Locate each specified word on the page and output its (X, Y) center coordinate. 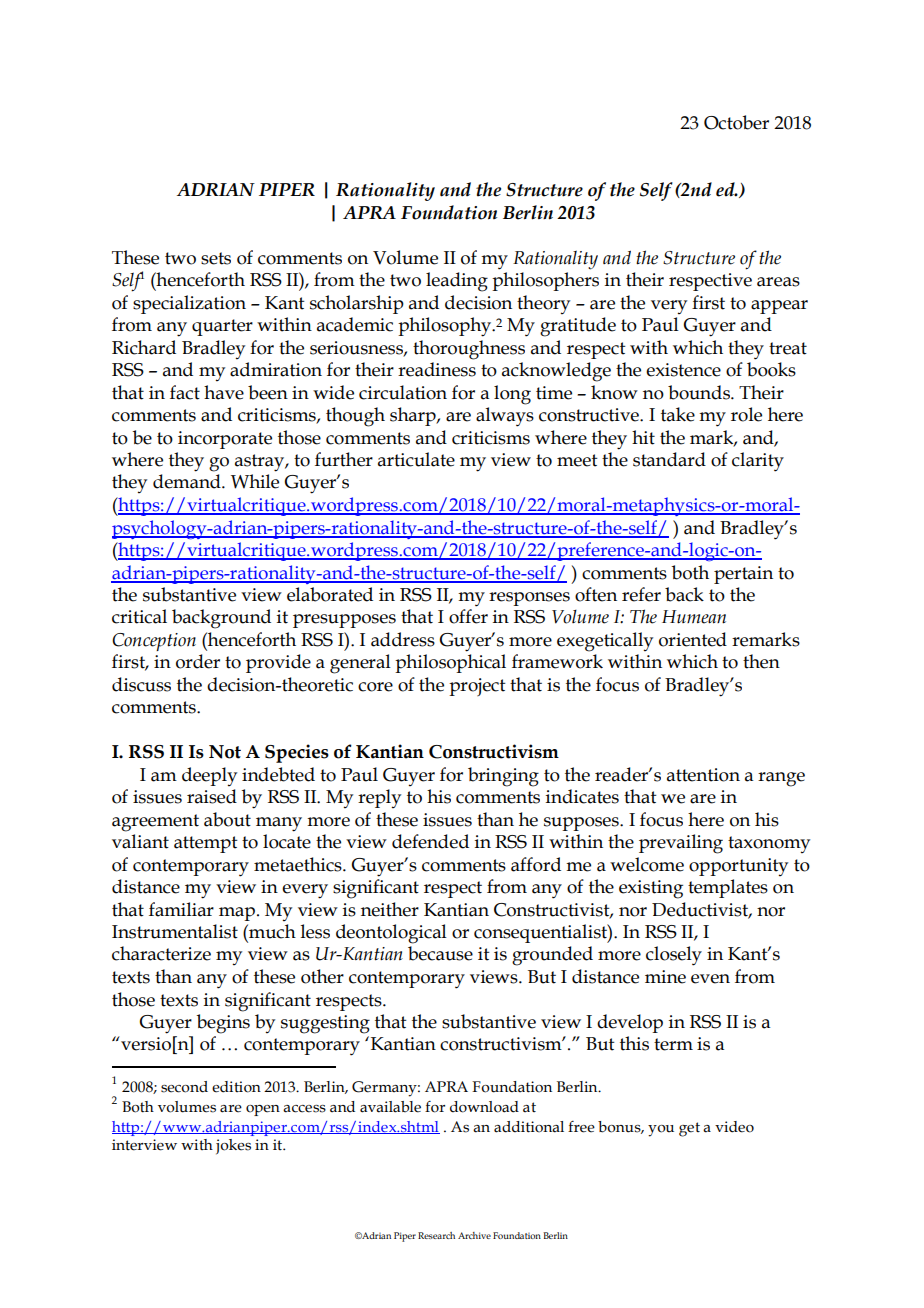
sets (216, 258)
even (710, 979)
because (440, 953)
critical (139, 616)
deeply (209, 776)
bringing (503, 777)
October (736, 122)
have (224, 392)
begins (223, 1024)
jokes (233, 1147)
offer (468, 616)
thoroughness (469, 350)
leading (457, 282)
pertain (743, 575)
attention (703, 775)
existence (683, 370)
